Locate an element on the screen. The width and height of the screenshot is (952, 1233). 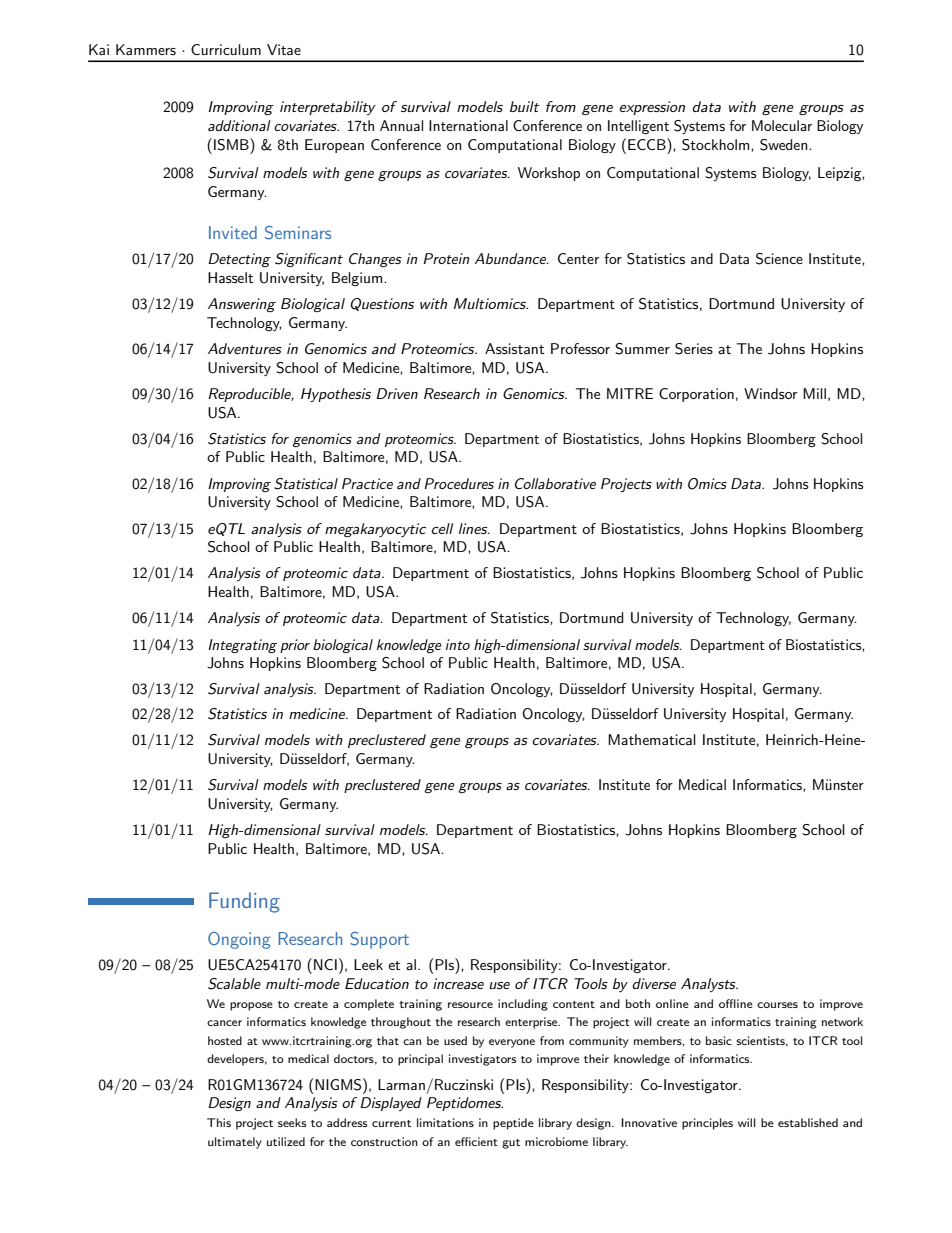
into is located at coordinates (458, 644).
